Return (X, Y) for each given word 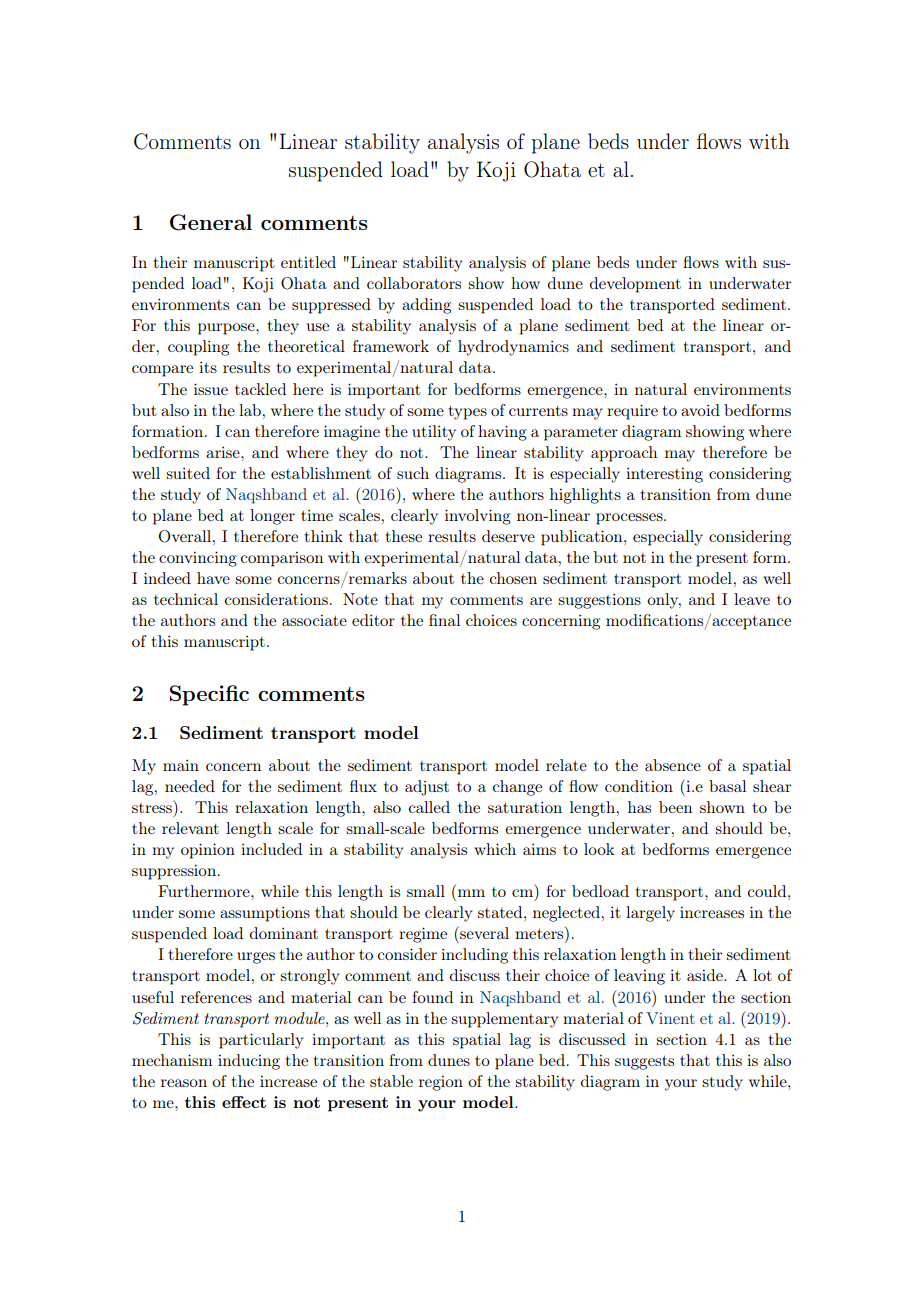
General (211, 222)
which (495, 849)
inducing (249, 1062)
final (444, 620)
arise (224, 452)
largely (650, 914)
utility (434, 433)
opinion (208, 851)
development (635, 285)
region (441, 1083)
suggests (644, 1063)
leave (752, 599)
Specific (209, 695)
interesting (664, 475)
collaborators (414, 283)
